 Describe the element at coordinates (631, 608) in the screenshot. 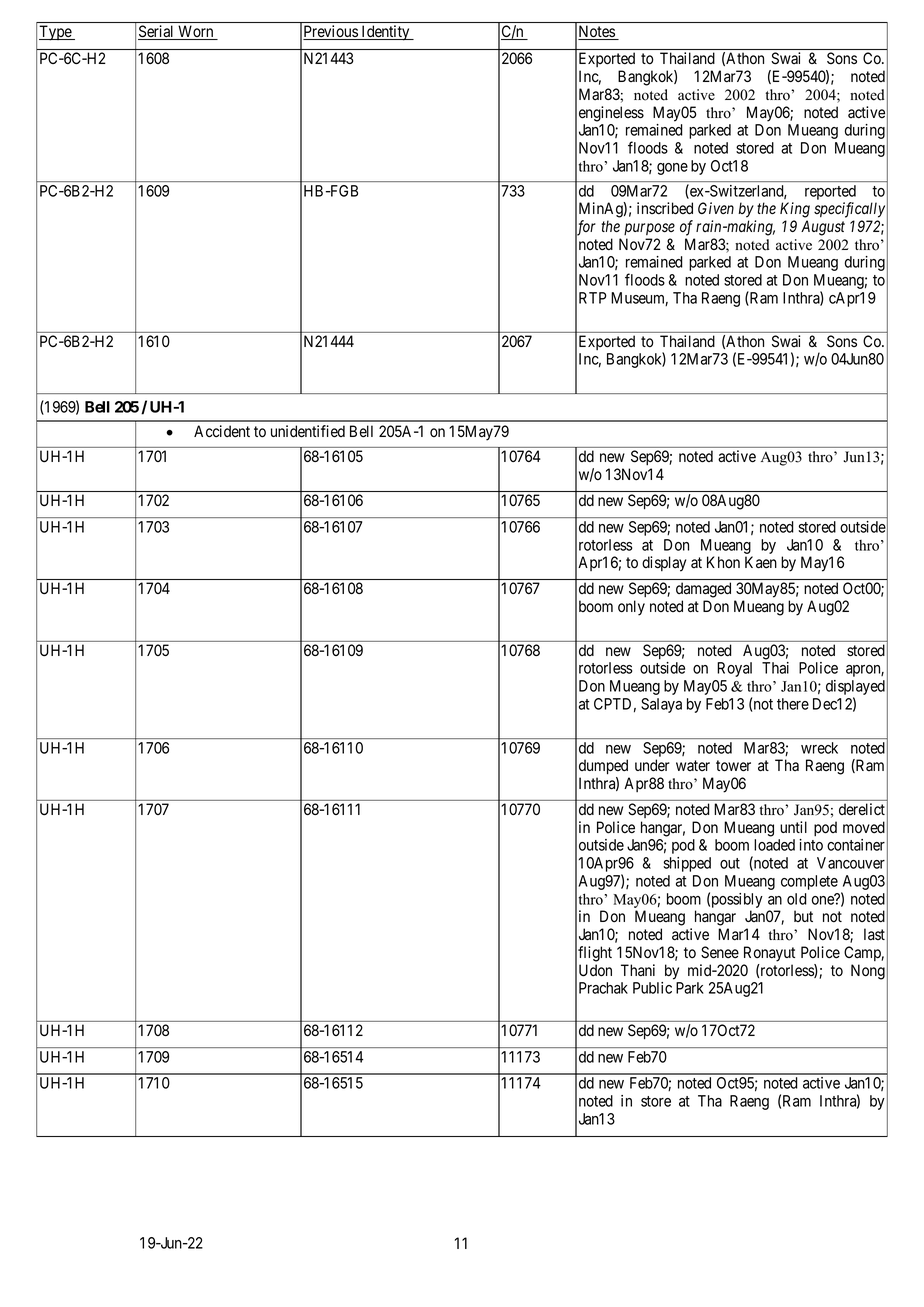

I see `only` at that location.
